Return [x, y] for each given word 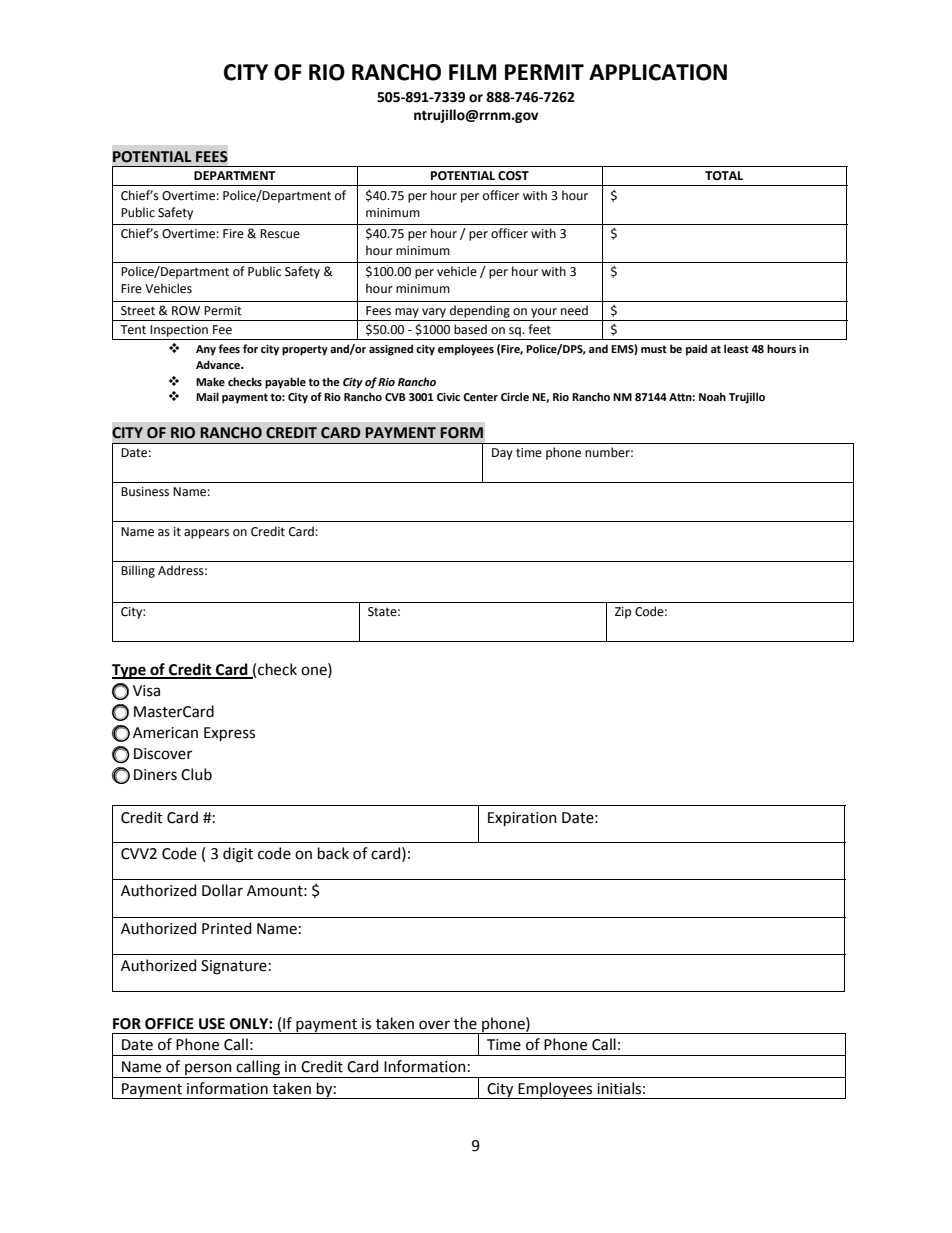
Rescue [280, 234]
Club [196, 774]
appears [206, 534]
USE [212, 1024]
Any [206, 350]
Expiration [522, 819]
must [654, 349]
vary [434, 313]
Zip [623, 613]
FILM [472, 72]
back [333, 853]
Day [502, 454]
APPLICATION [658, 72]
